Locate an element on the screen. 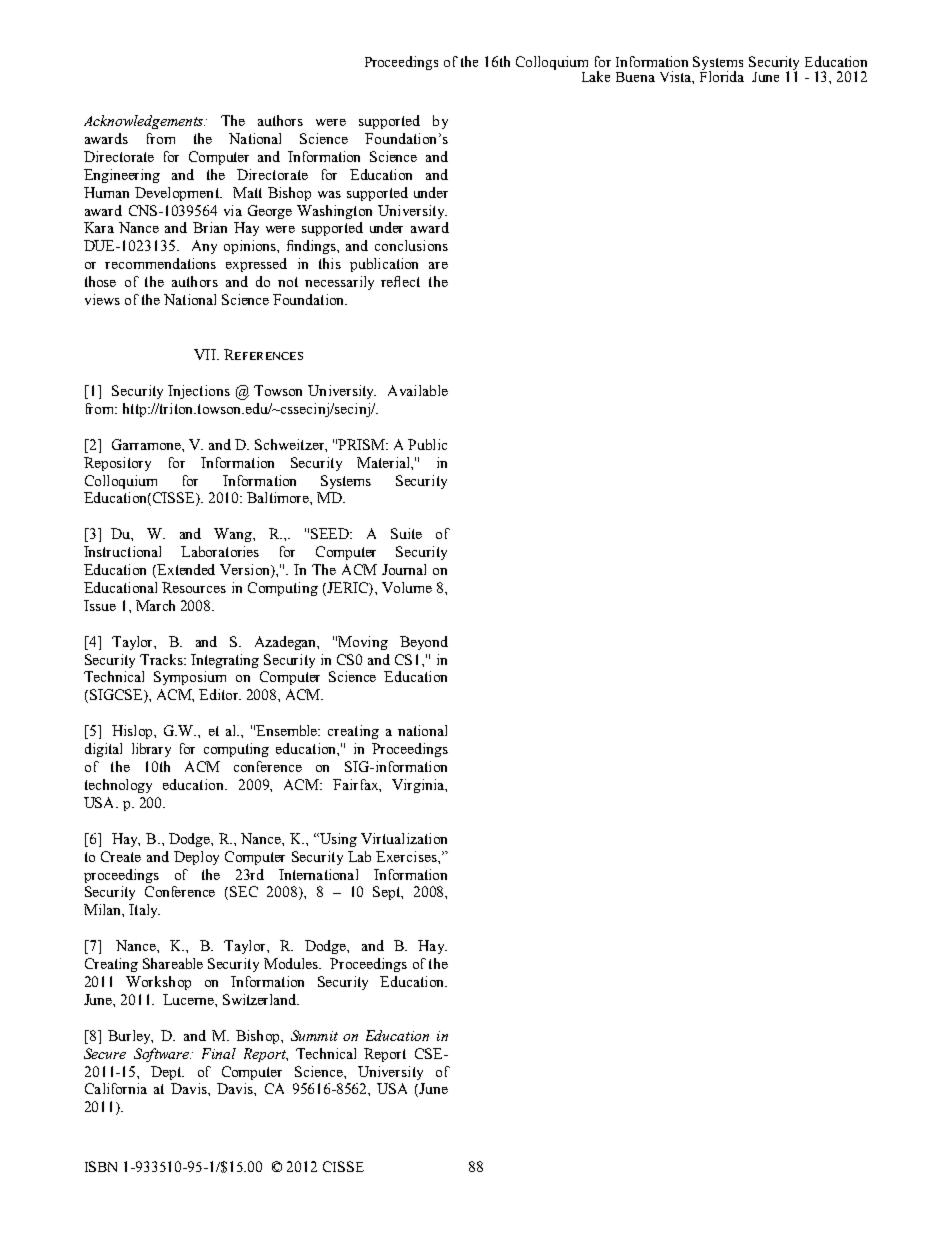 This screenshot has width=952, height=1233. Available is located at coordinates (418, 390).
